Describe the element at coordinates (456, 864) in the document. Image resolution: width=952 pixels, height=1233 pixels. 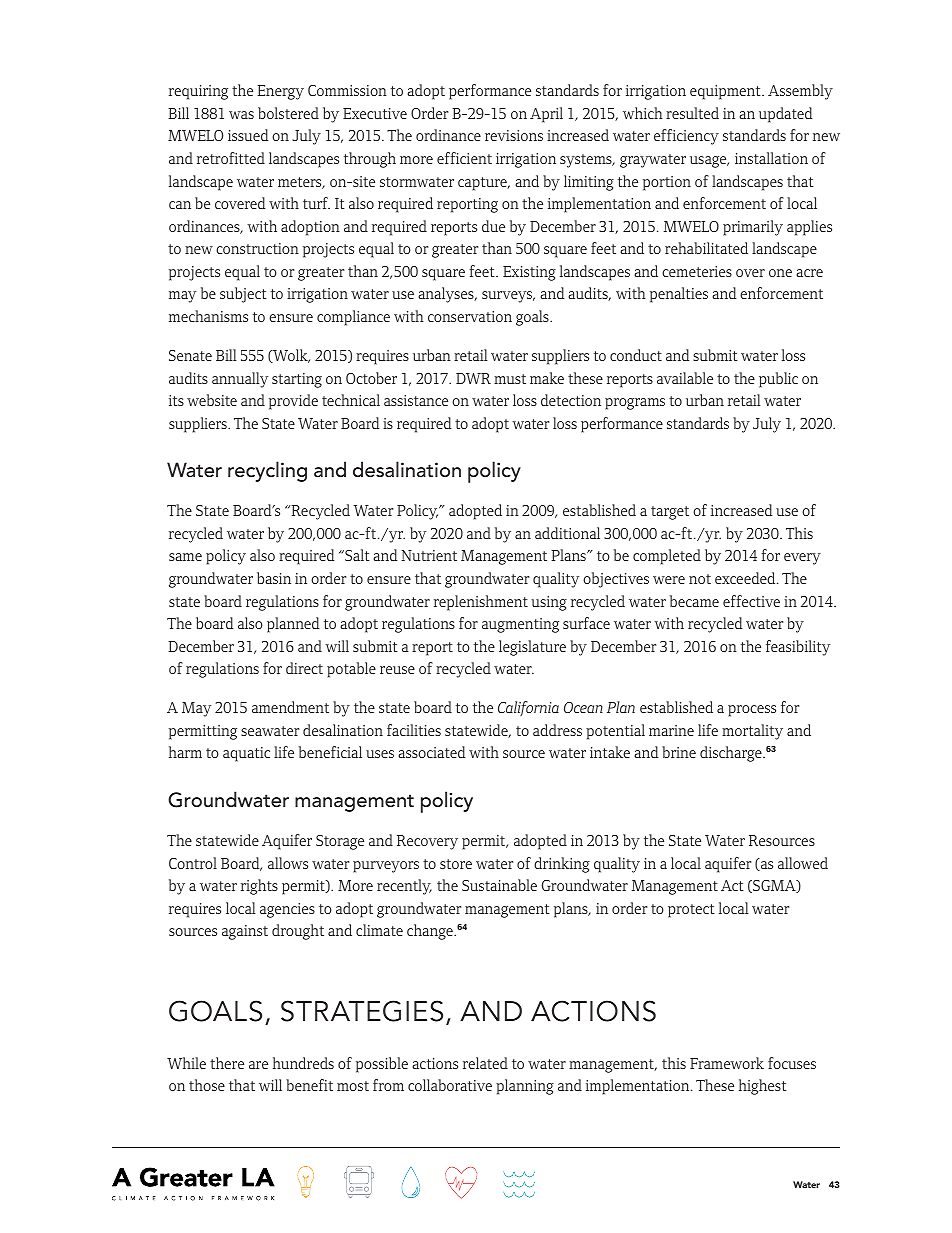
I see `store` at that location.
